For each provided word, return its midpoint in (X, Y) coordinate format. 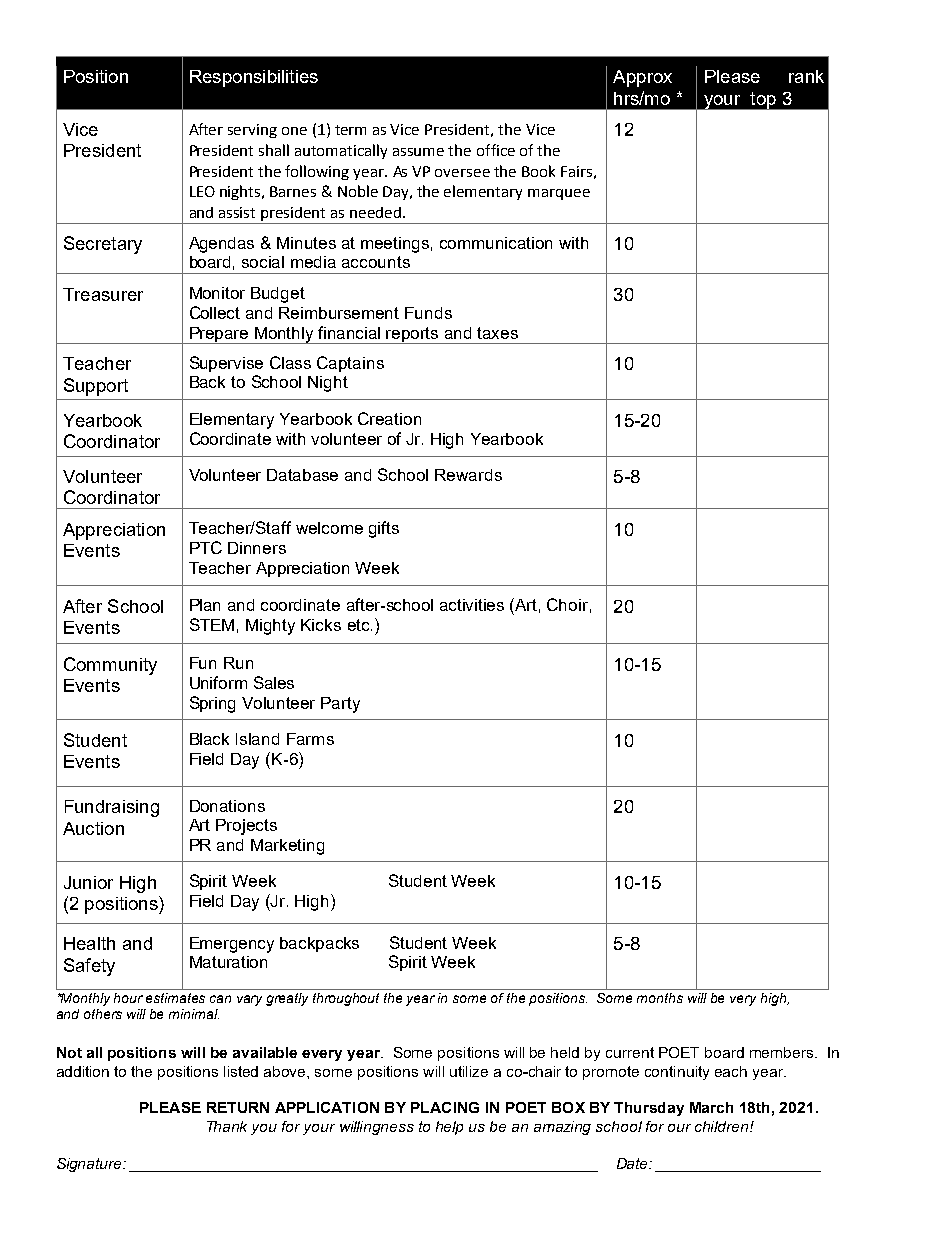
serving (252, 131)
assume (418, 152)
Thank (227, 1126)
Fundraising (112, 808)
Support (96, 387)
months (660, 998)
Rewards (468, 475)
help (449, 1128)
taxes (497, 333)
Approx (642, 78)
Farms (310, 739)
